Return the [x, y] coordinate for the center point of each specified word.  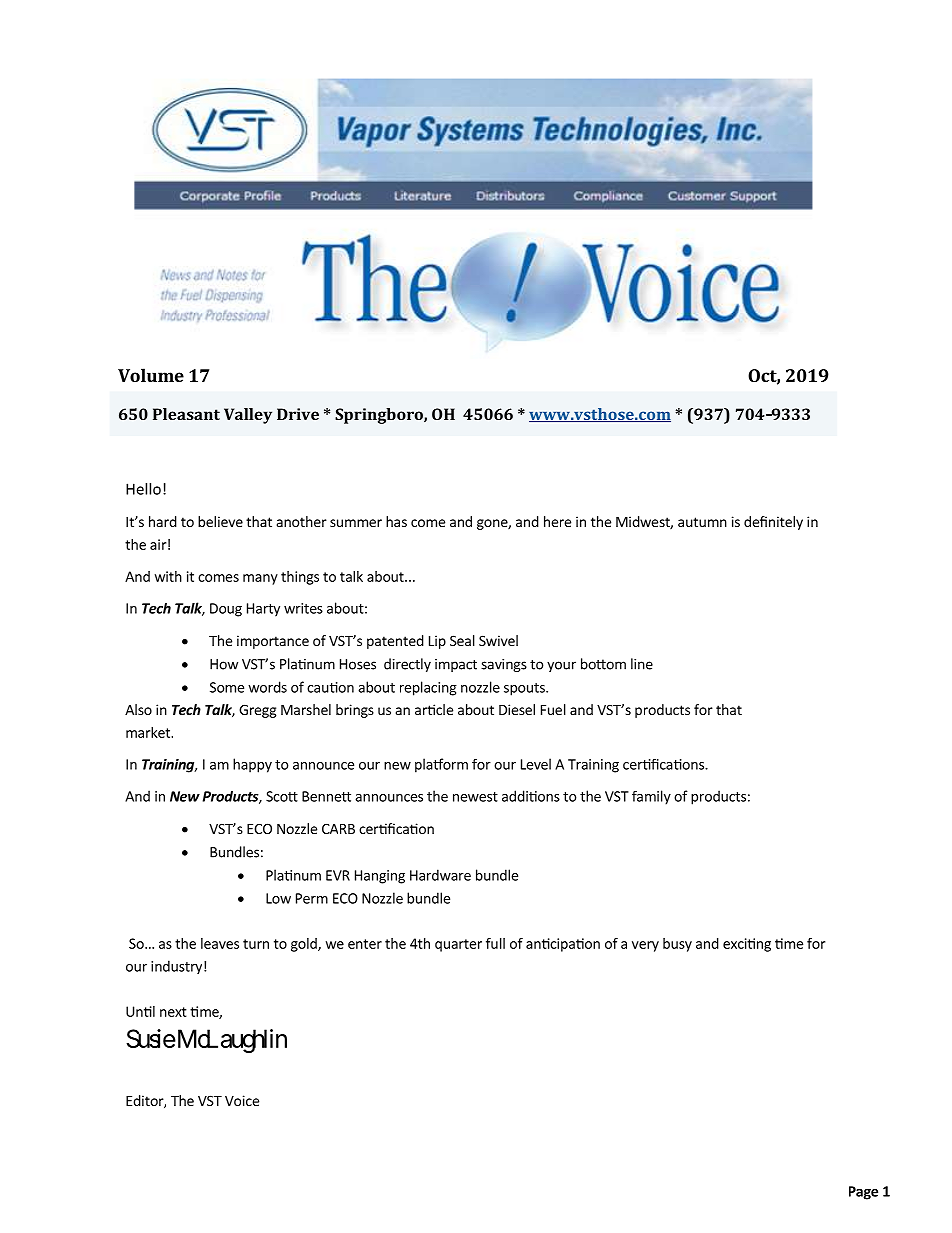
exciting [747, 945]
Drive [298, 414]
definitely [773, 523]
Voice [242, 1100]
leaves [220, 943]
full [495, 943]
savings [504, 665]
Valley [248, 416]
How [224, 664]
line [642, 664]
